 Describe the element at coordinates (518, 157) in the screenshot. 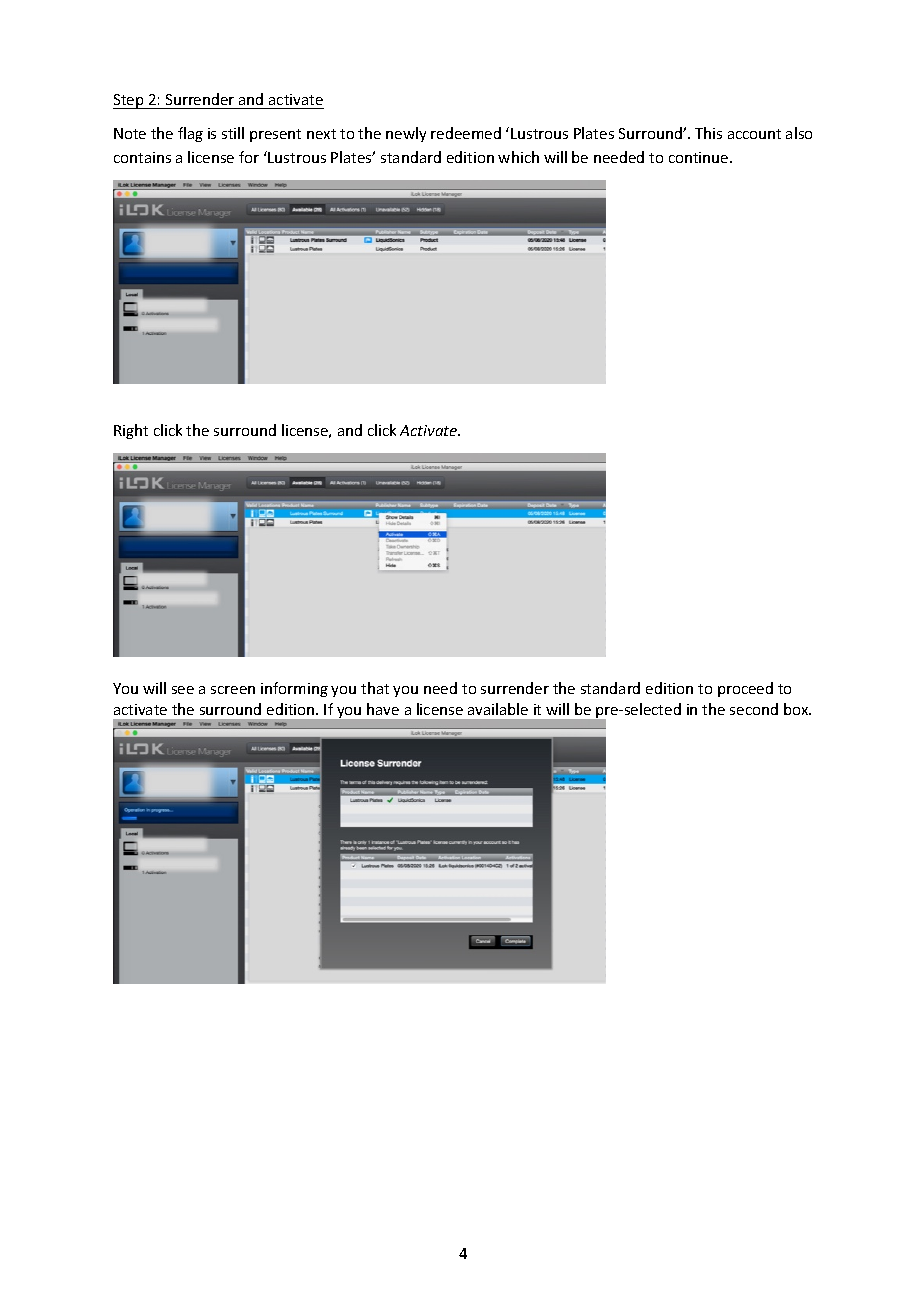

I see `which` at that location.
